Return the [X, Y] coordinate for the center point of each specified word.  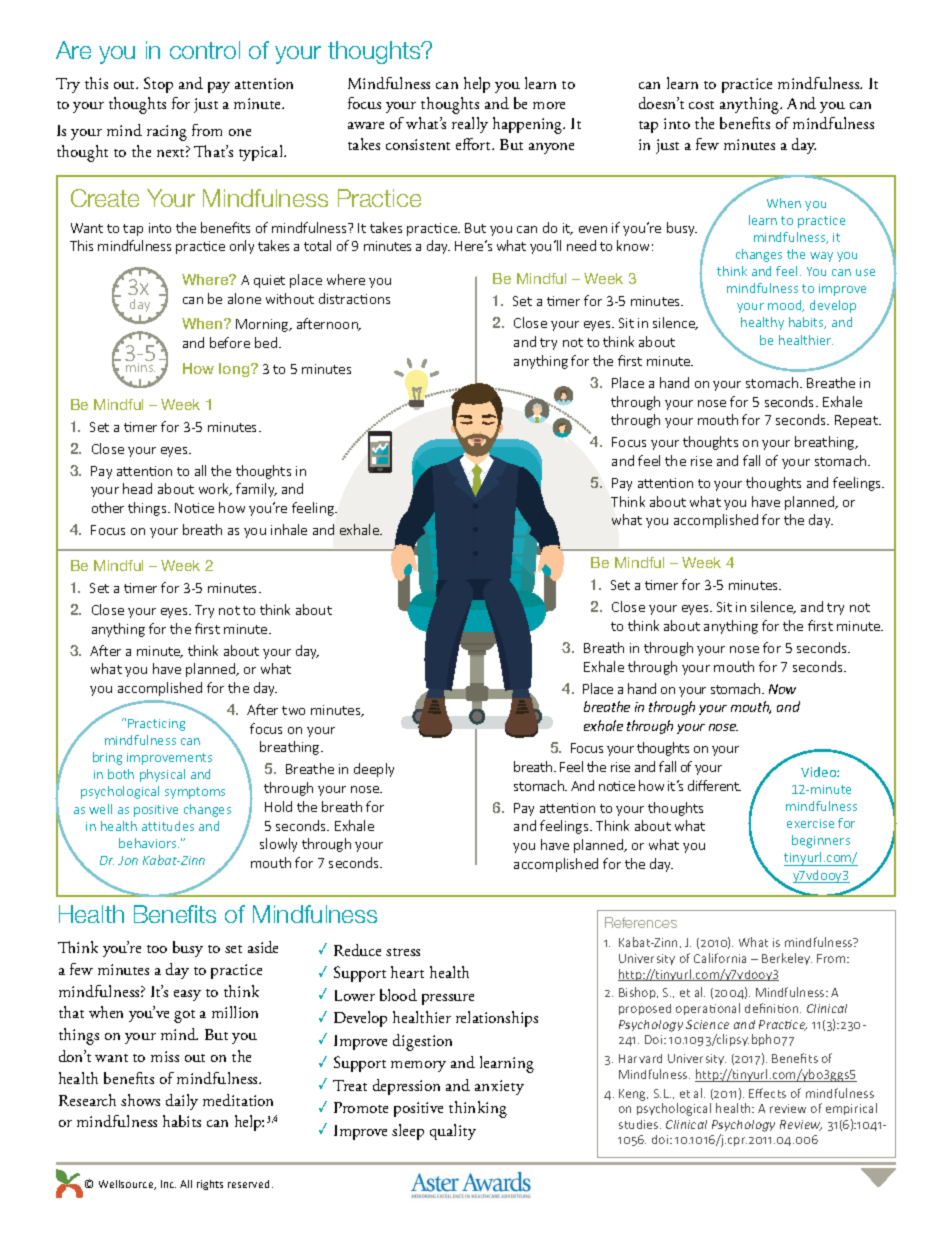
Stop [158, 85]
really [470, 125]
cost [701, 105]
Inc [168, 1184]
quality [453, 1132]
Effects [767, 1093]
